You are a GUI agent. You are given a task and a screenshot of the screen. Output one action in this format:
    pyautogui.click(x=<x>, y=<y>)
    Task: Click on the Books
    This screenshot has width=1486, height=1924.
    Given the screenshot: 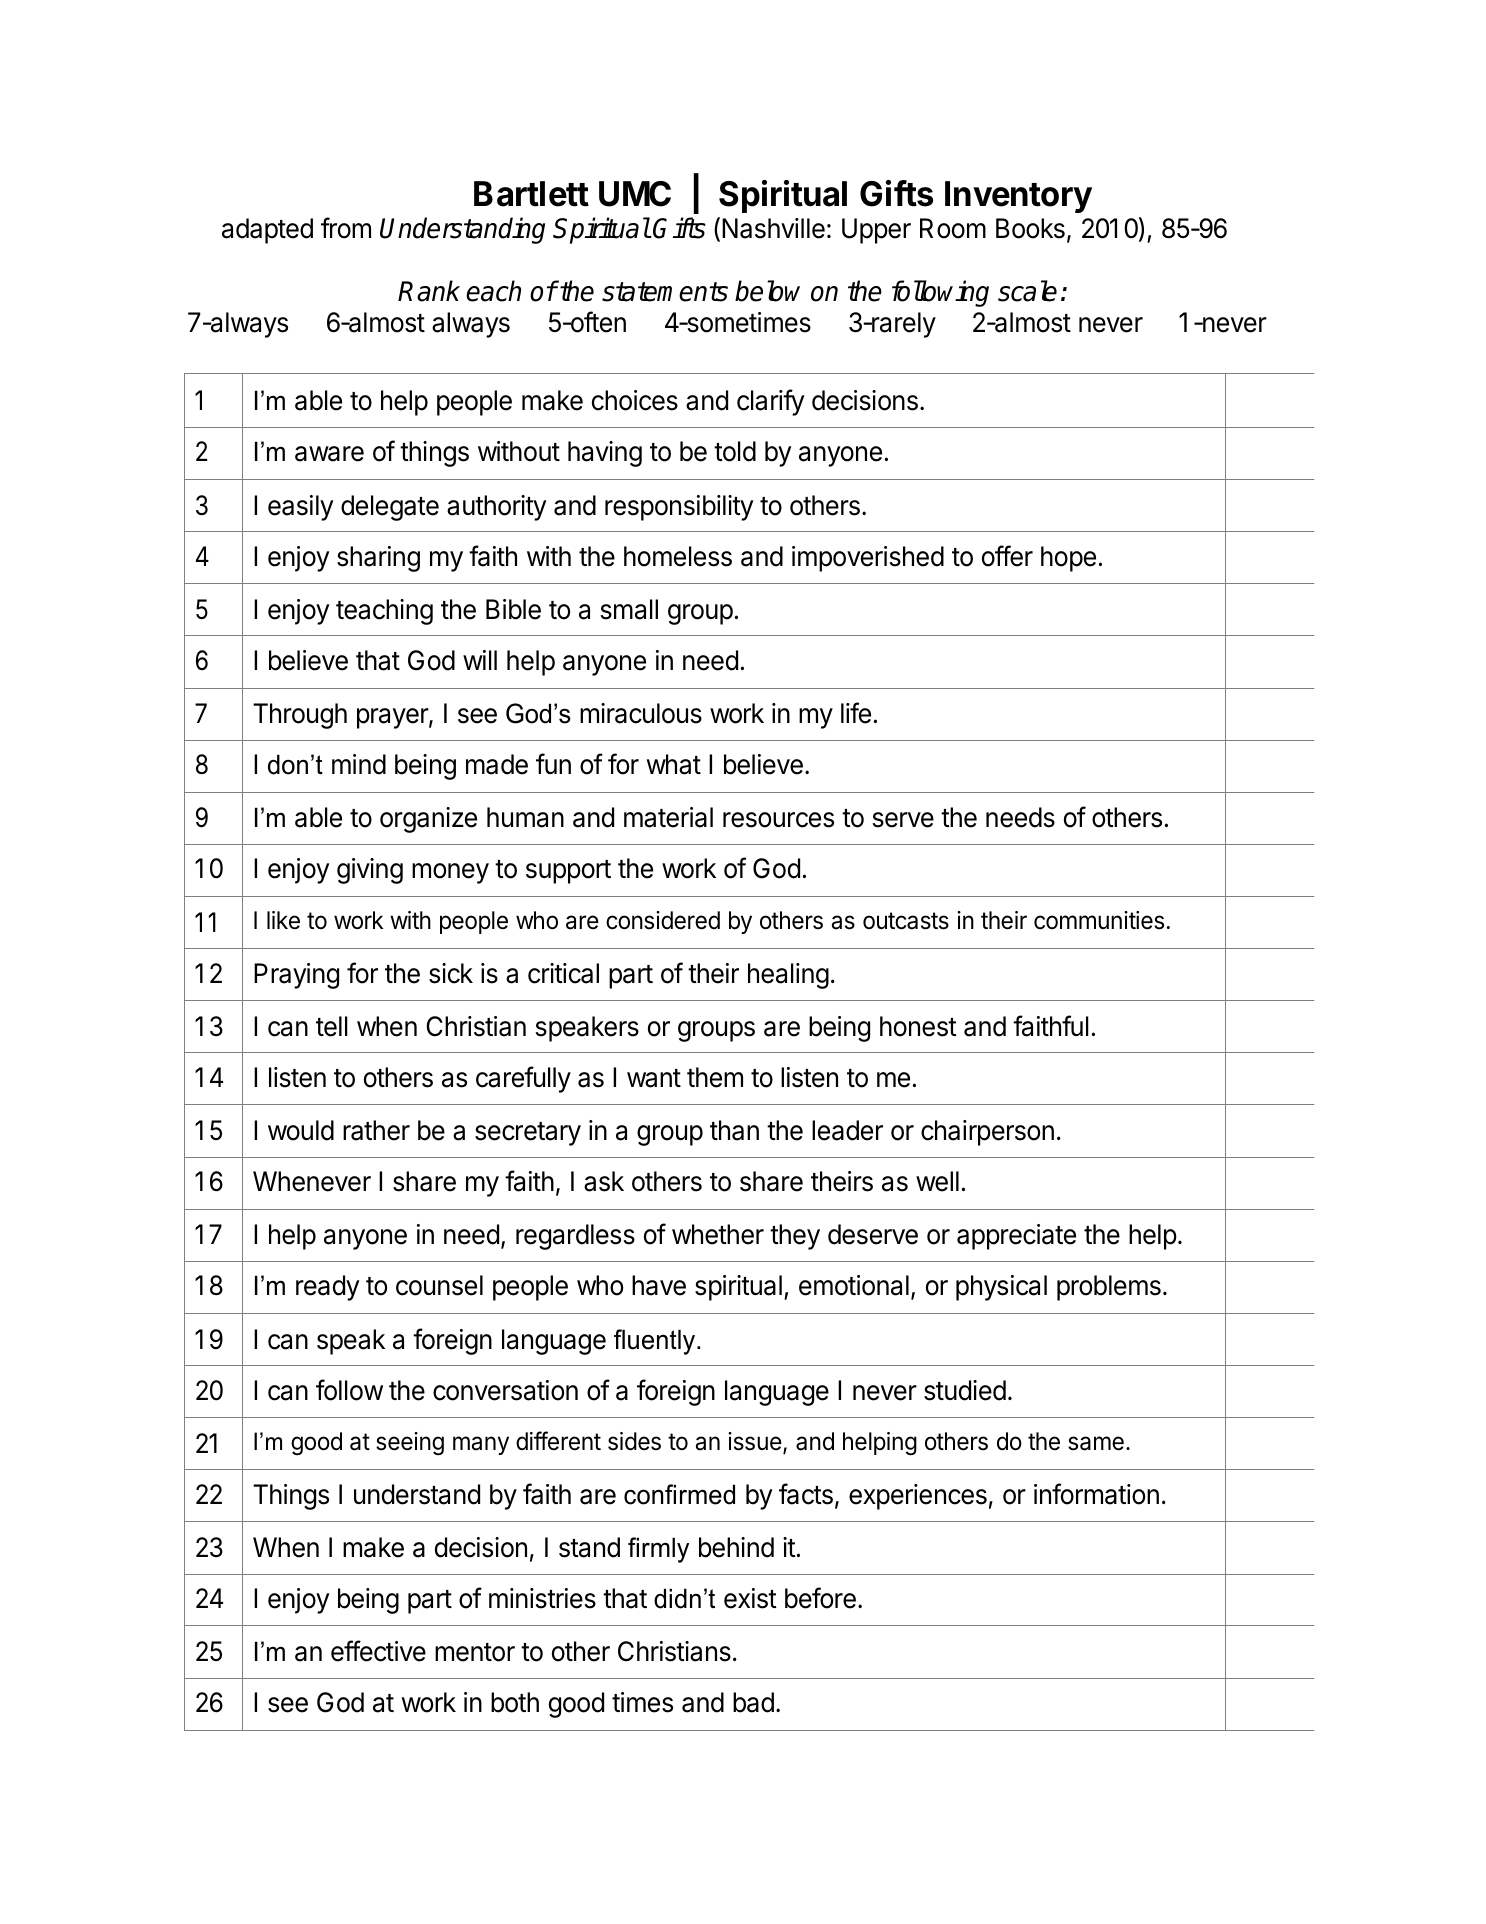 What is the action you would take?
    pyautogui.click(x=1030, y=228)
